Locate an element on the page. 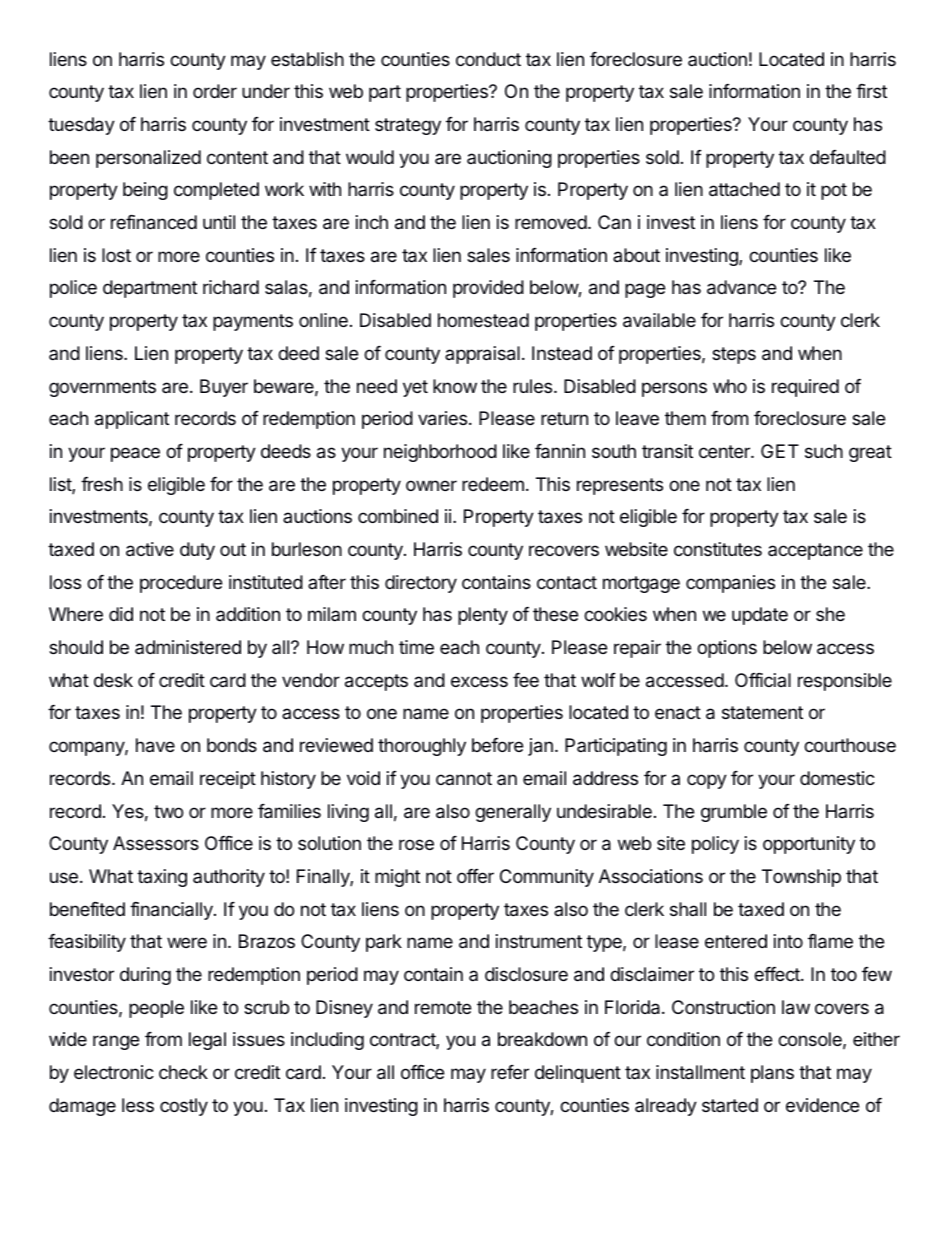 The width and height of the image is (952, 1233). order is located at coordinates (215, 91).
